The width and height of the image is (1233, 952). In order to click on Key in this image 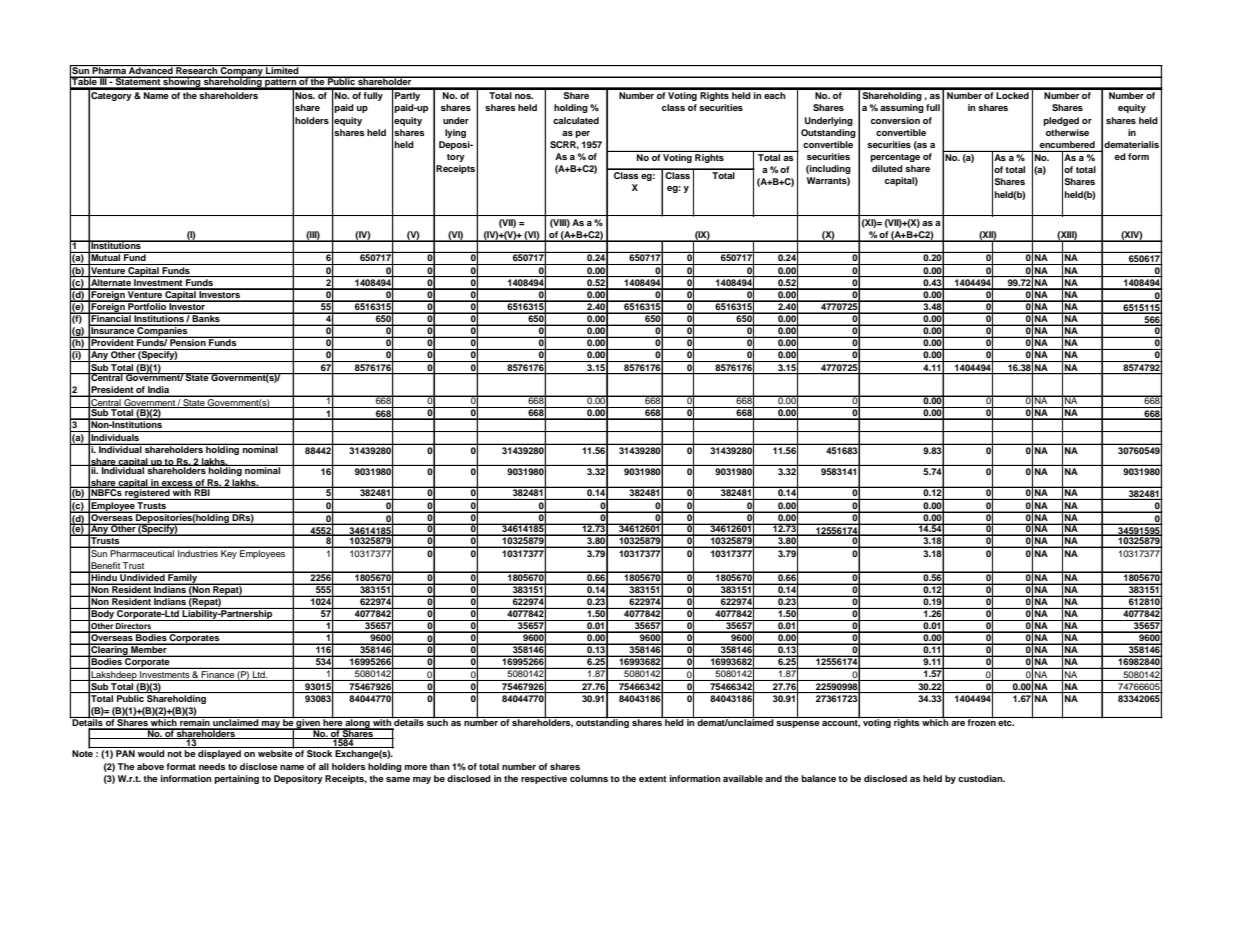, I will do `click(229, 554)`.
